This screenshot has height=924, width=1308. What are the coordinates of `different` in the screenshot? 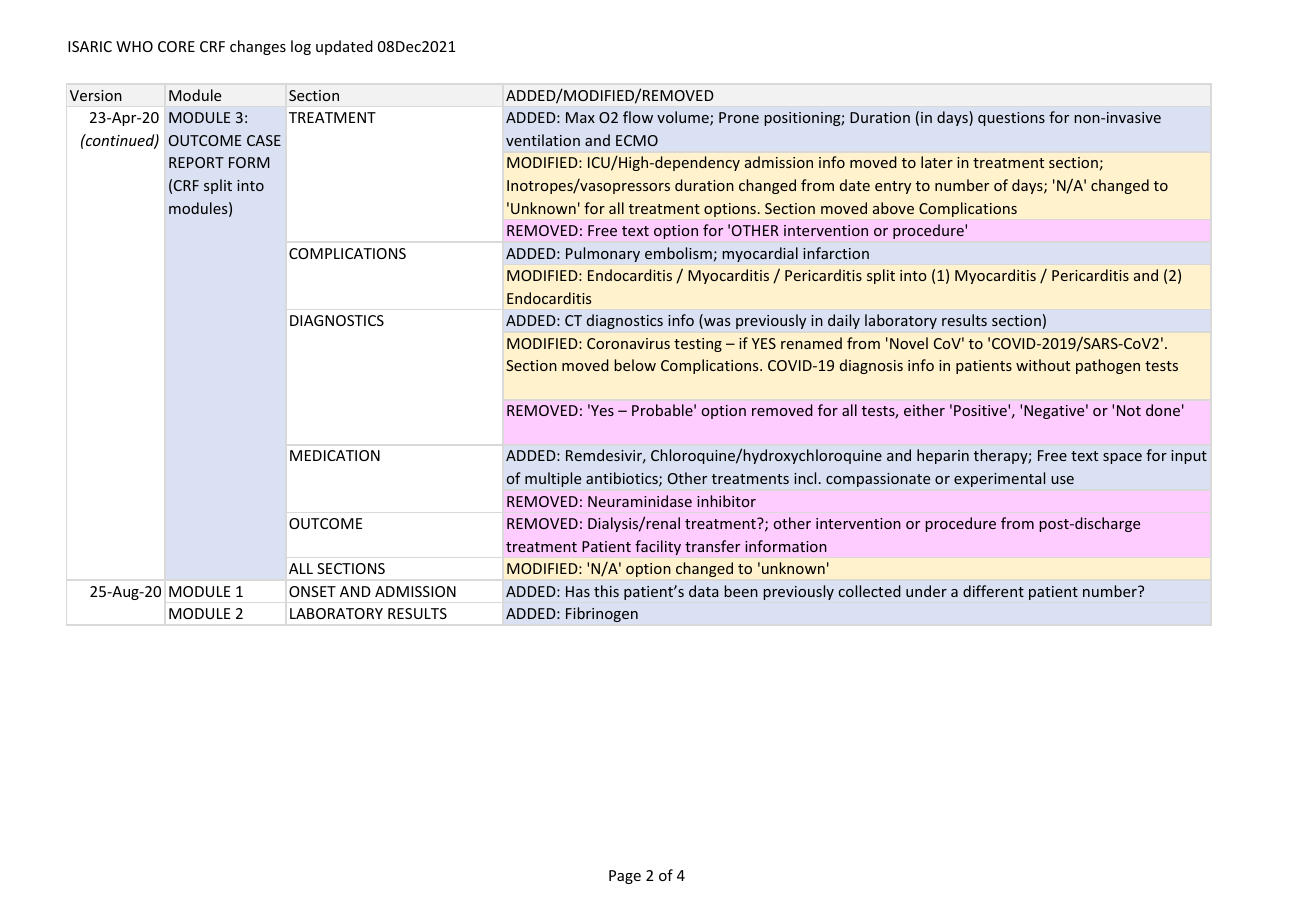 It's located at (993, 591).
